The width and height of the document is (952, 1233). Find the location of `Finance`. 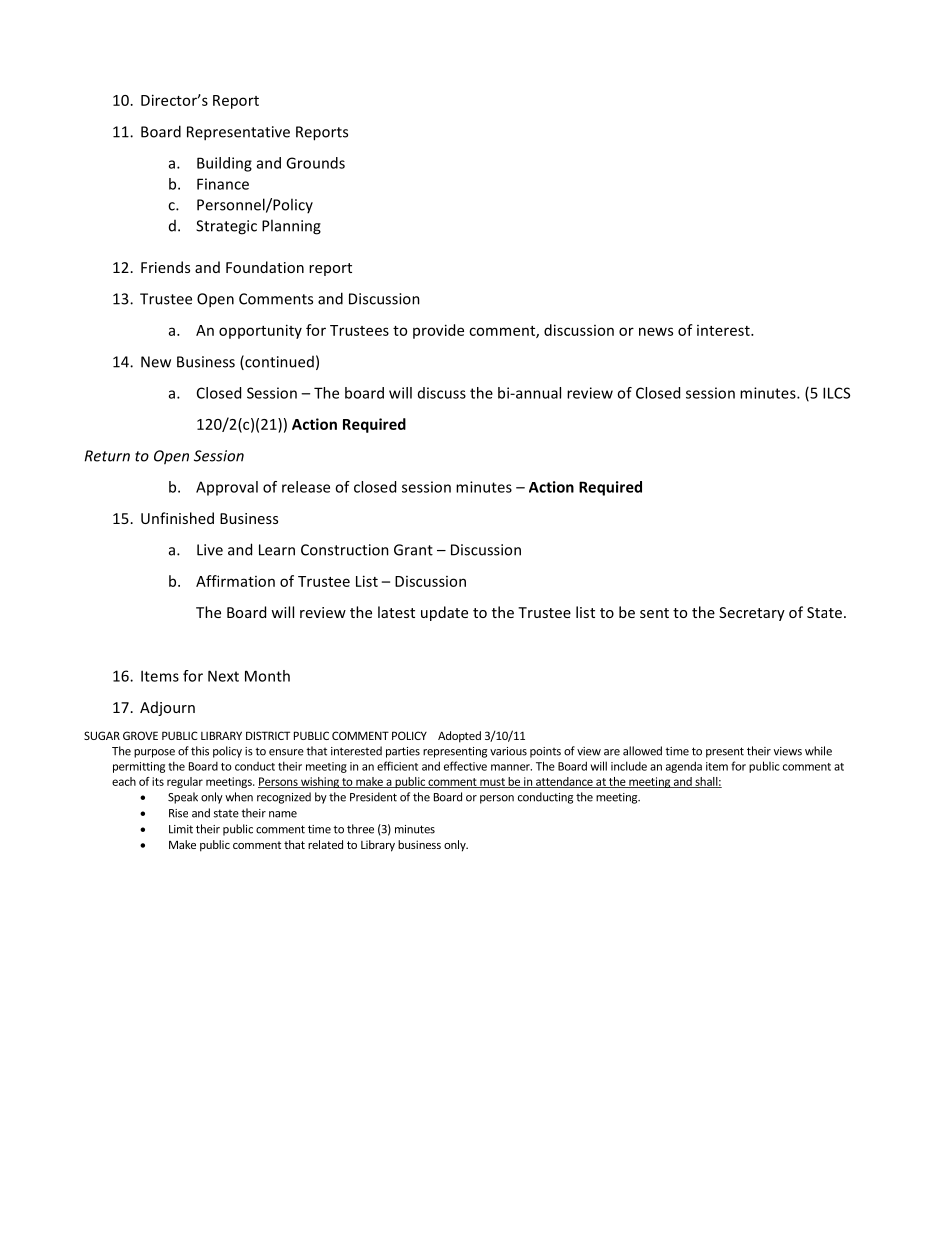

Finance is located at coordinates (223, 184).
